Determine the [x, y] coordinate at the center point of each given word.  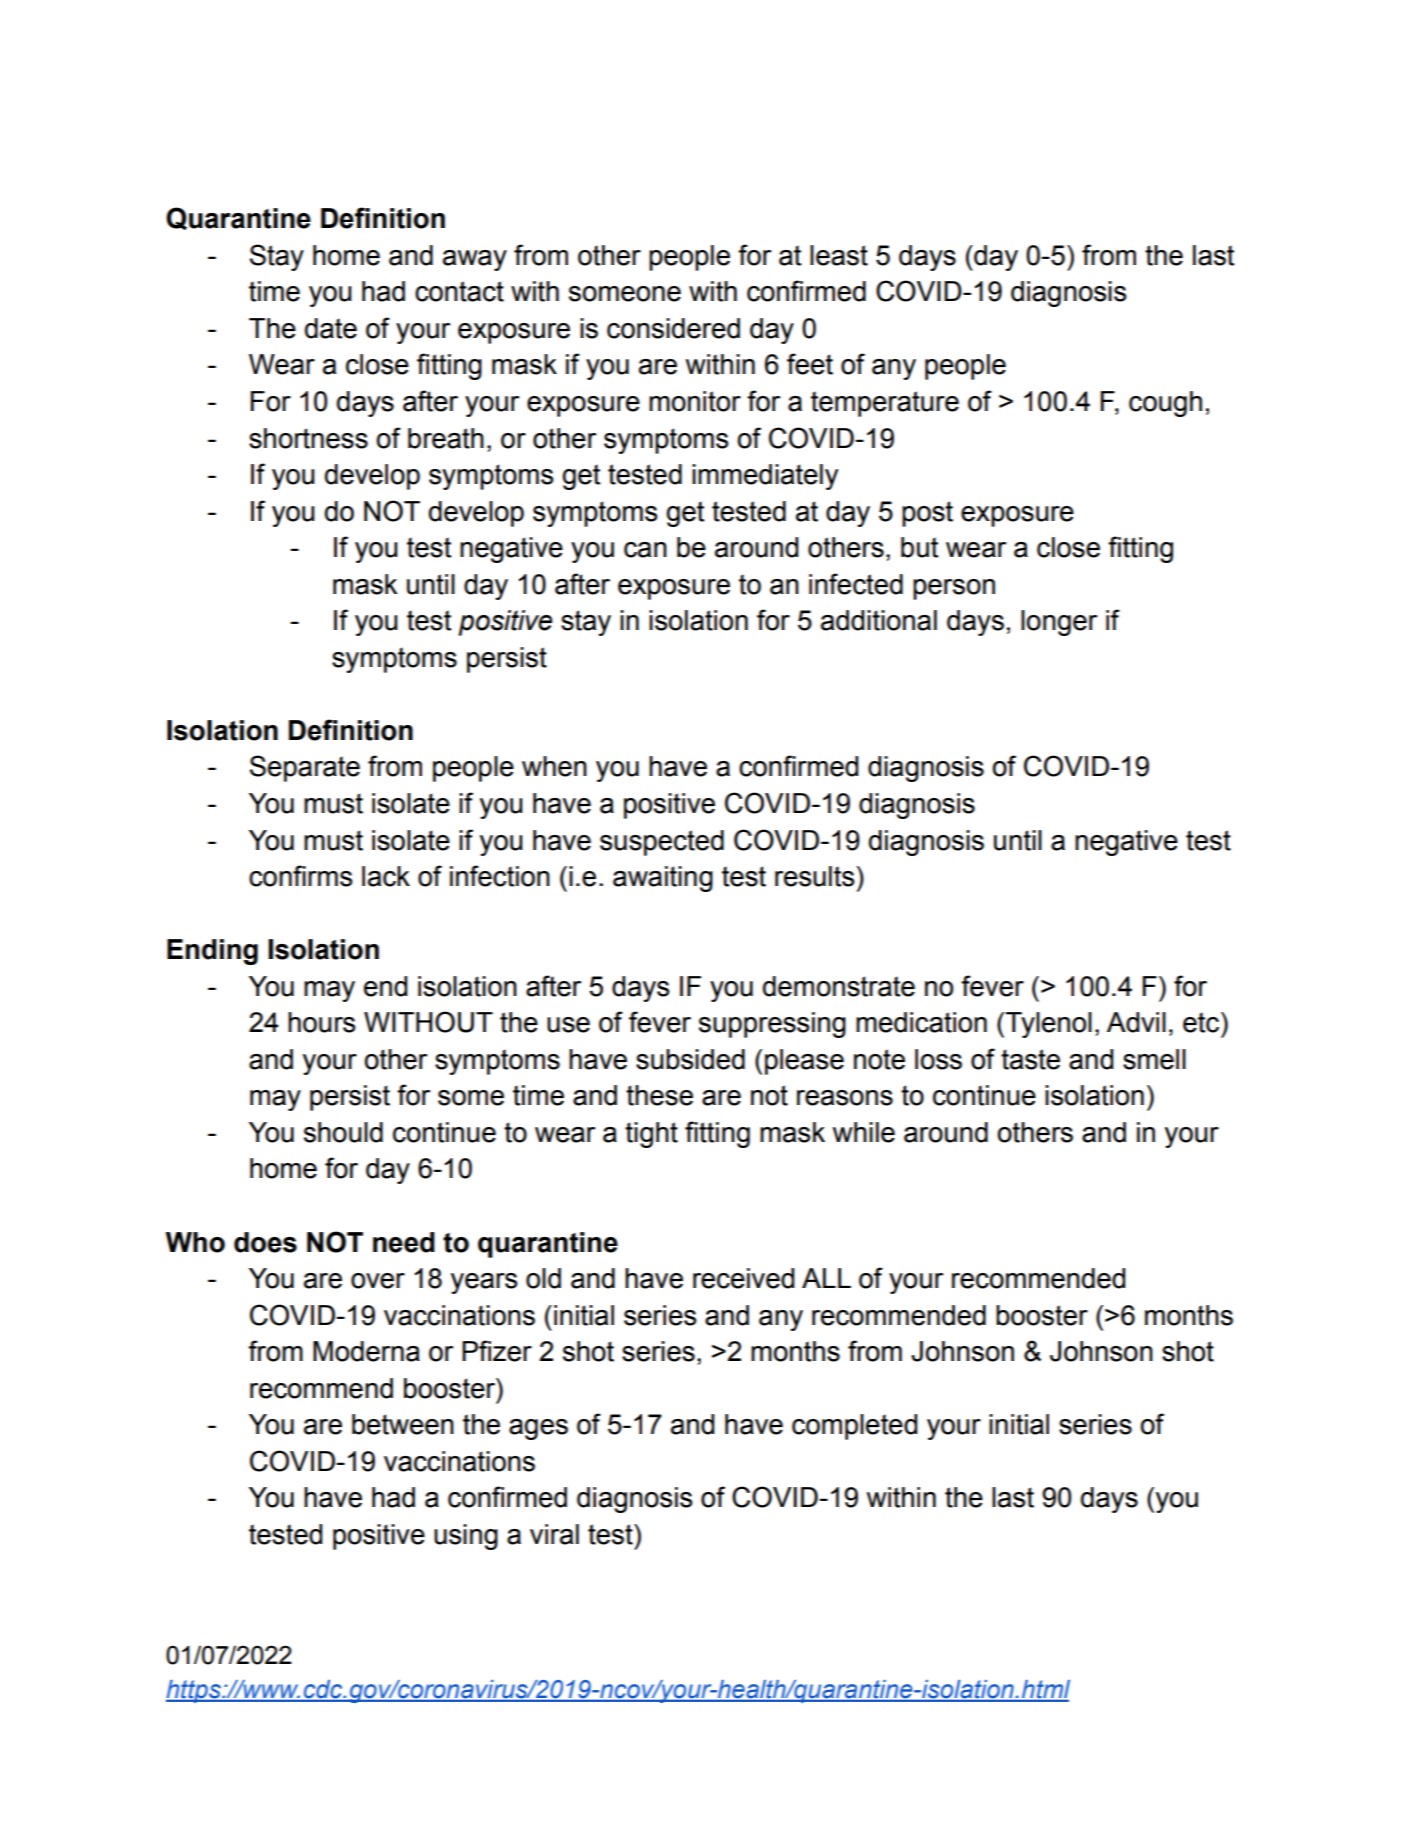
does [265, 1242]
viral [554, 1534]
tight [651, 1135]
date [331, 328]
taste [1030, 1059]
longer [1059, 623]
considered [673, 328]
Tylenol [1049, 1025]
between [403, 1424]
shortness [308, 438]
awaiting [663, 879]
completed [854, 1427]
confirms [300, 876]
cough [1165, 404]
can [645, 550]
